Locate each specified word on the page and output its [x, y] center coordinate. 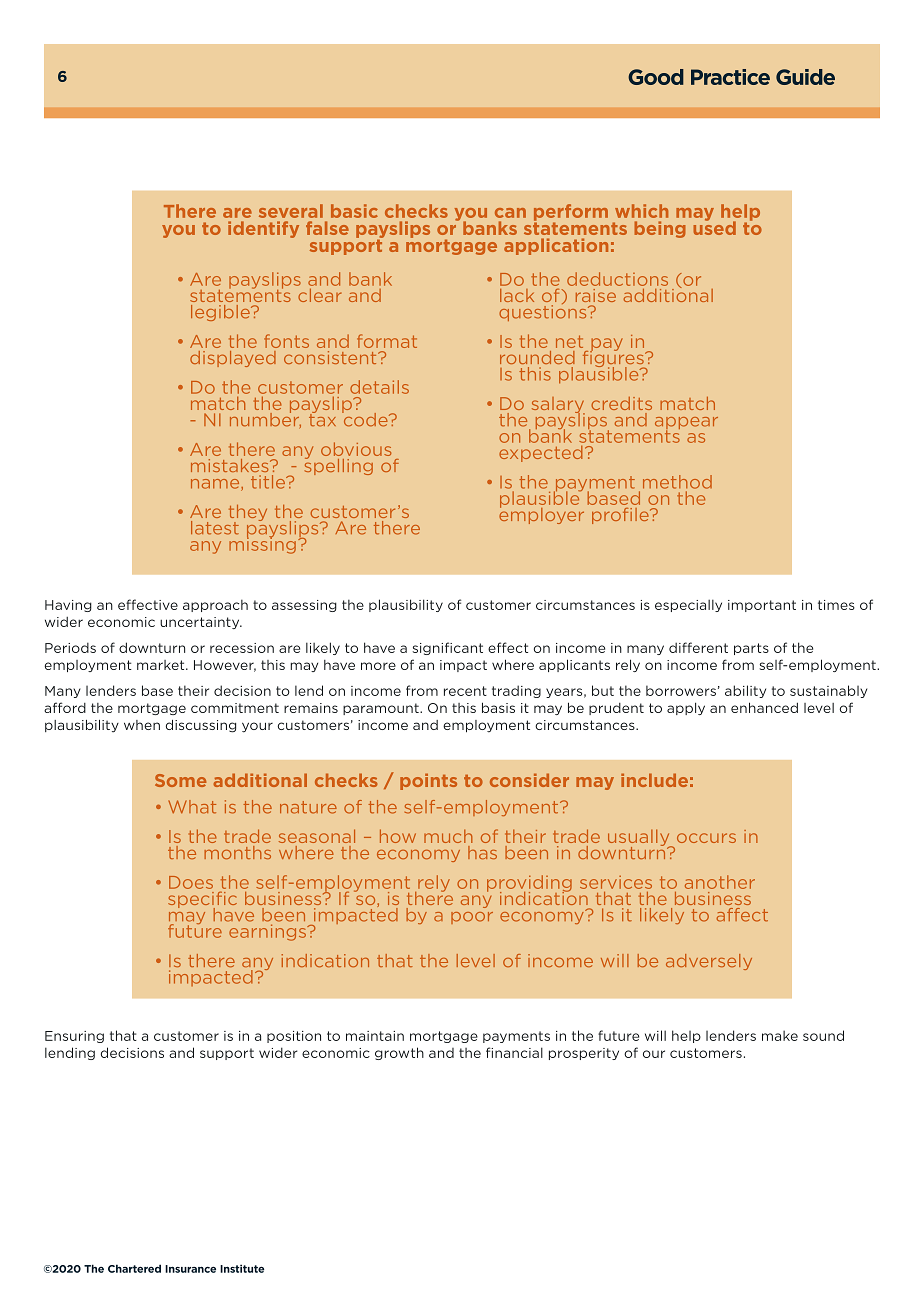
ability [745, 691]
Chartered [134, 1268]
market [162, 665]
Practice [730, 77]
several [291, 211]
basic [354, 211]
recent [465, 691]
